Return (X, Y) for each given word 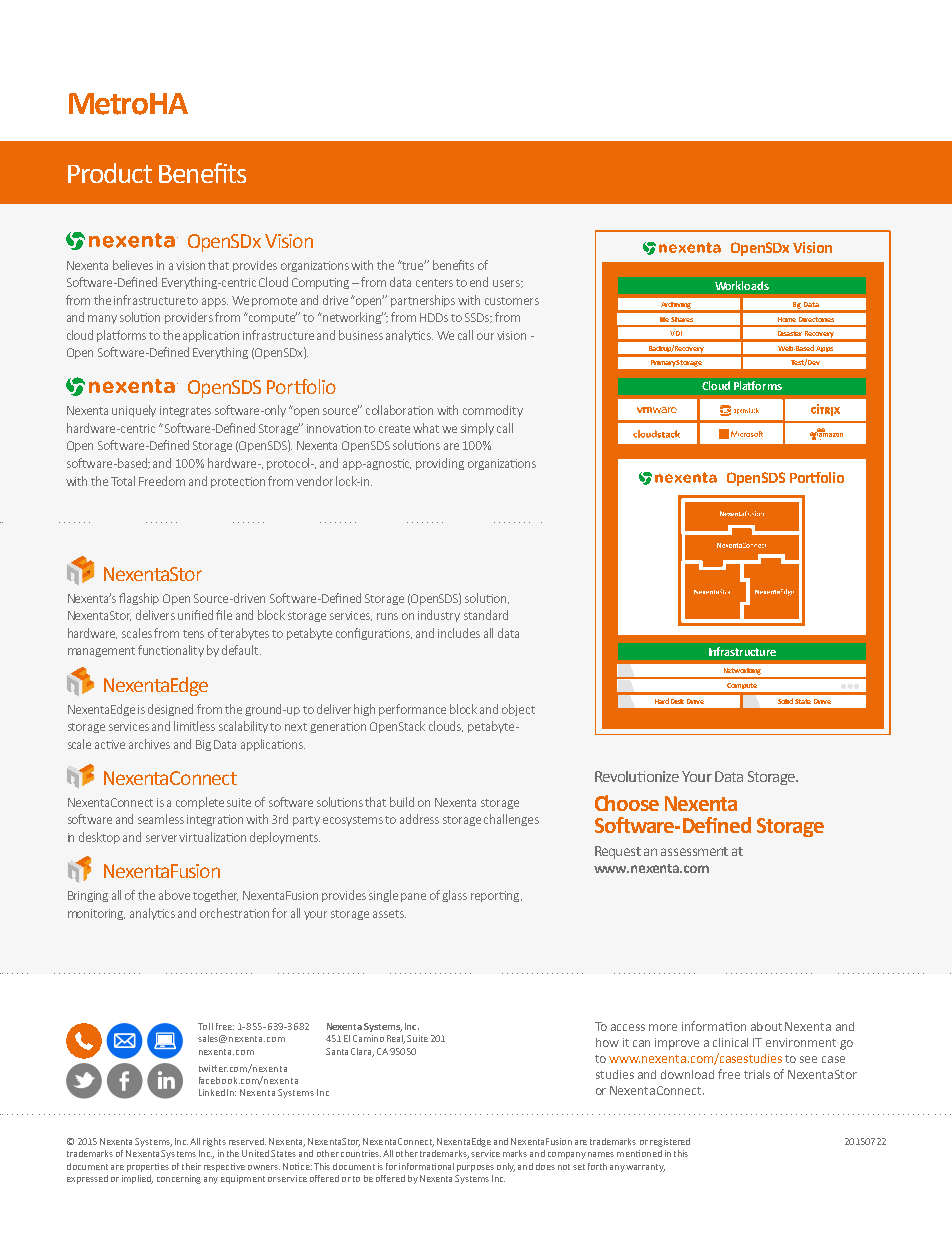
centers (434, 283)
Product (110, 173)
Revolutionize (637, 776)
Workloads (742, 285)
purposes (475, 1168)
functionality (171, 651)
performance (412, 710)
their (191, 1166)
